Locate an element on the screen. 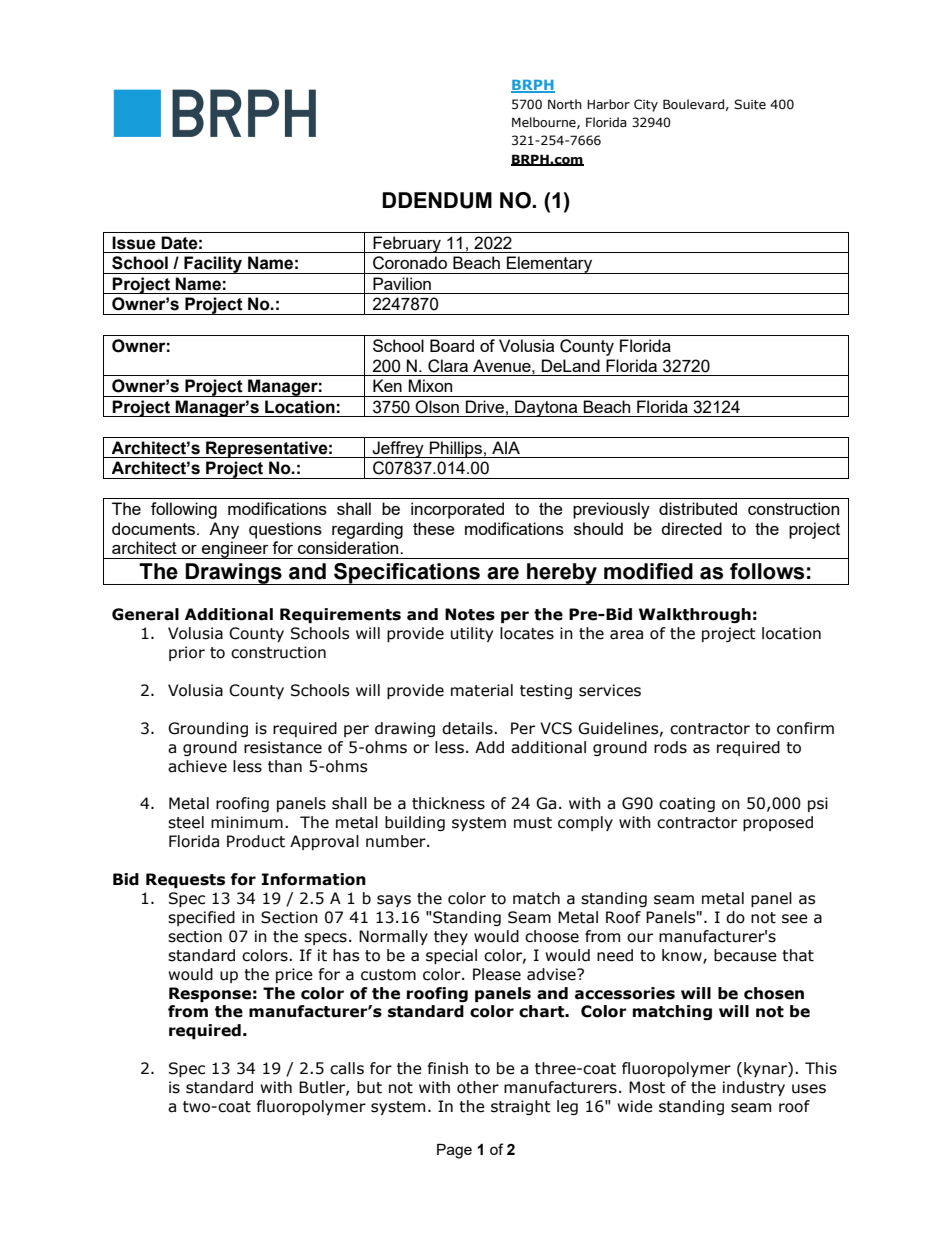 The image size is (952, 1233). achieve is located at coordinates (197, 766).
